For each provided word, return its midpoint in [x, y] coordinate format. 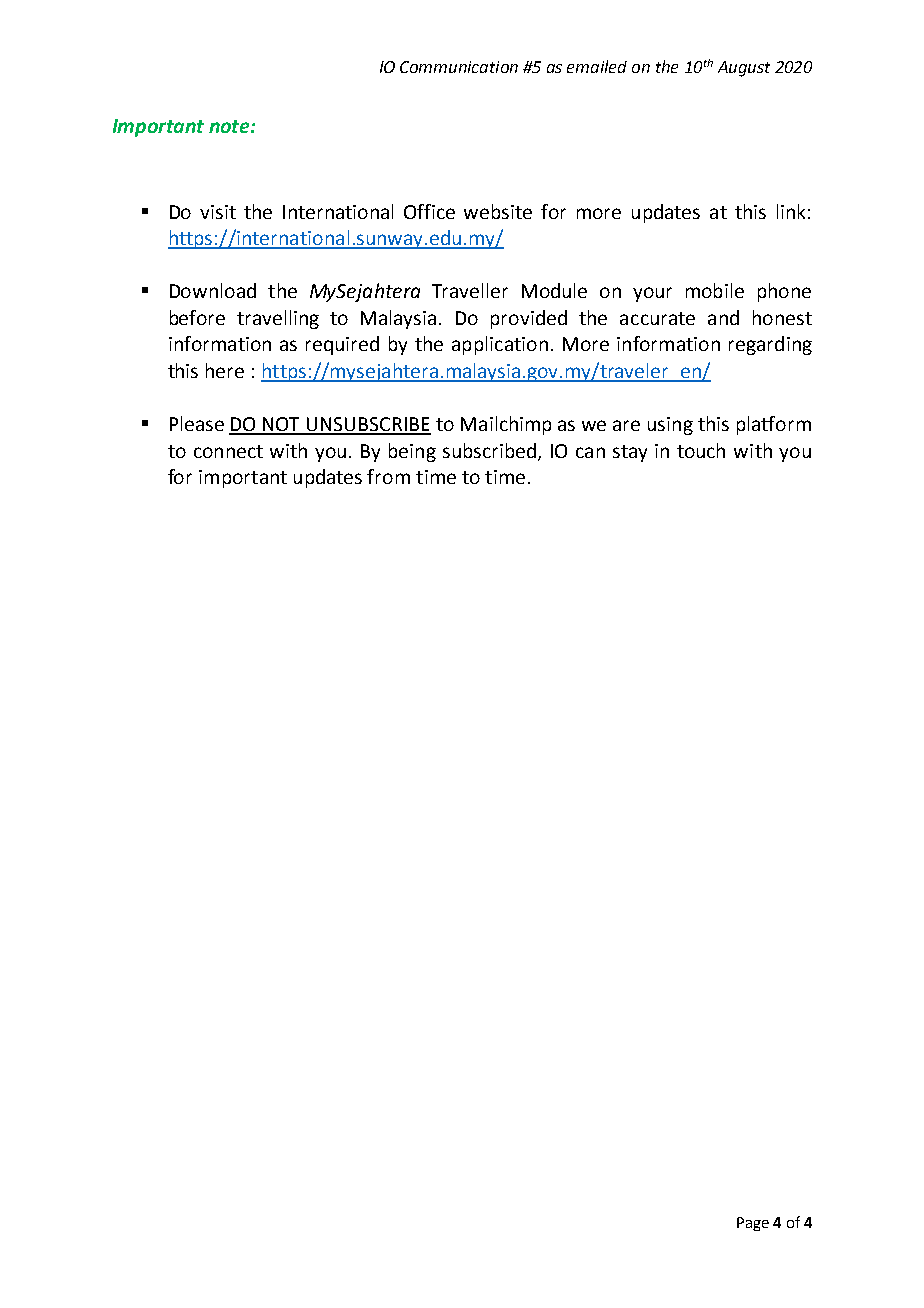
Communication [459, 67]
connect [228, 451]
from [388, 476]
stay [630, 453]
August [744, 69]
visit [218, 212]
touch [701, 450]
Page [753, 1224]
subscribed [489, 450]
